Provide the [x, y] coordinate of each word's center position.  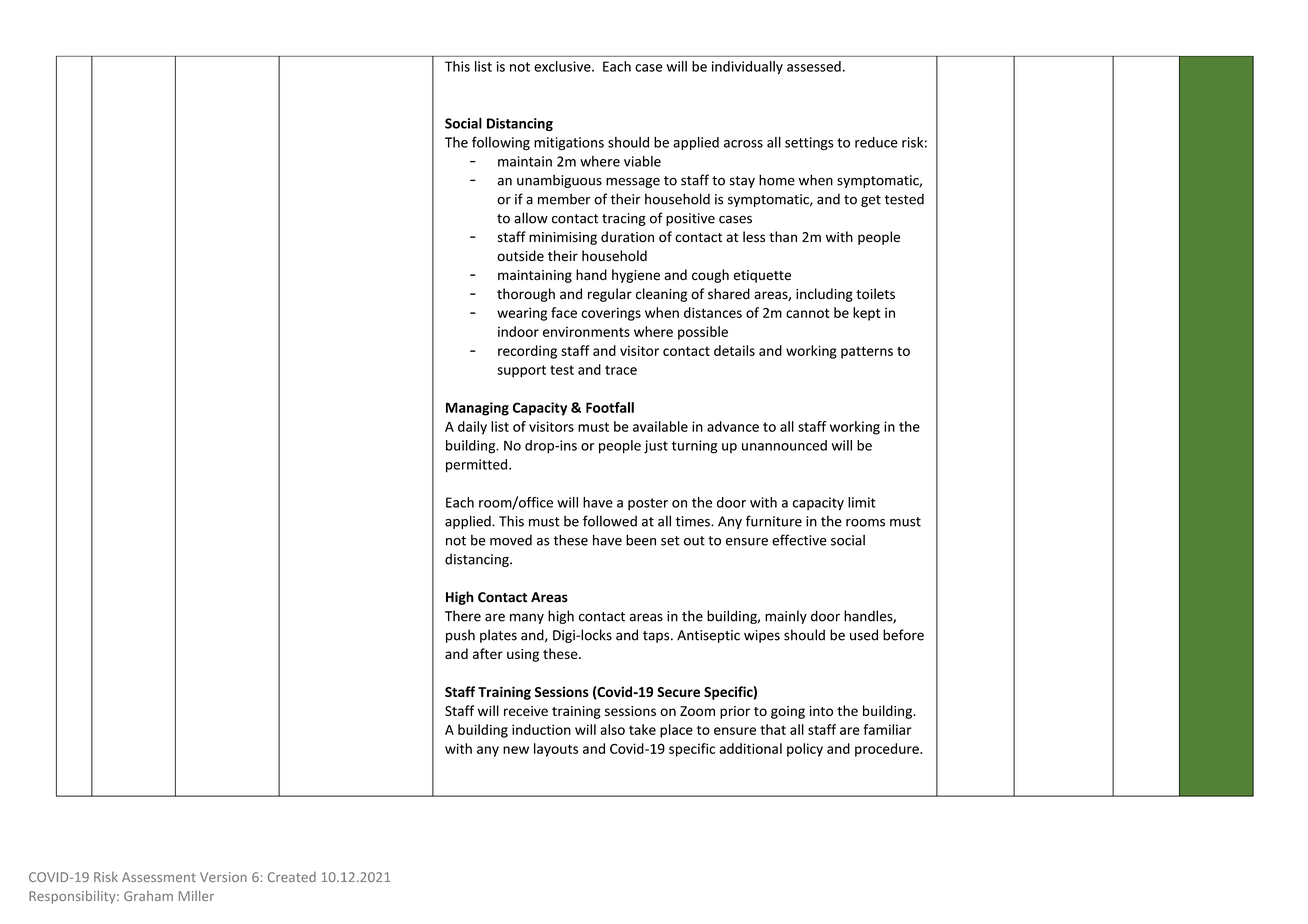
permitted [478, 466]
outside [520, 256]
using [523, 655]
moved [511, 540]
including [824, 295]
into [821, 711]
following [501, 143]
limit [862, 502]
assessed [814, 66]
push [460, 636]
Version [223, 877]
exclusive [563, 66]
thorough [526, 295]
